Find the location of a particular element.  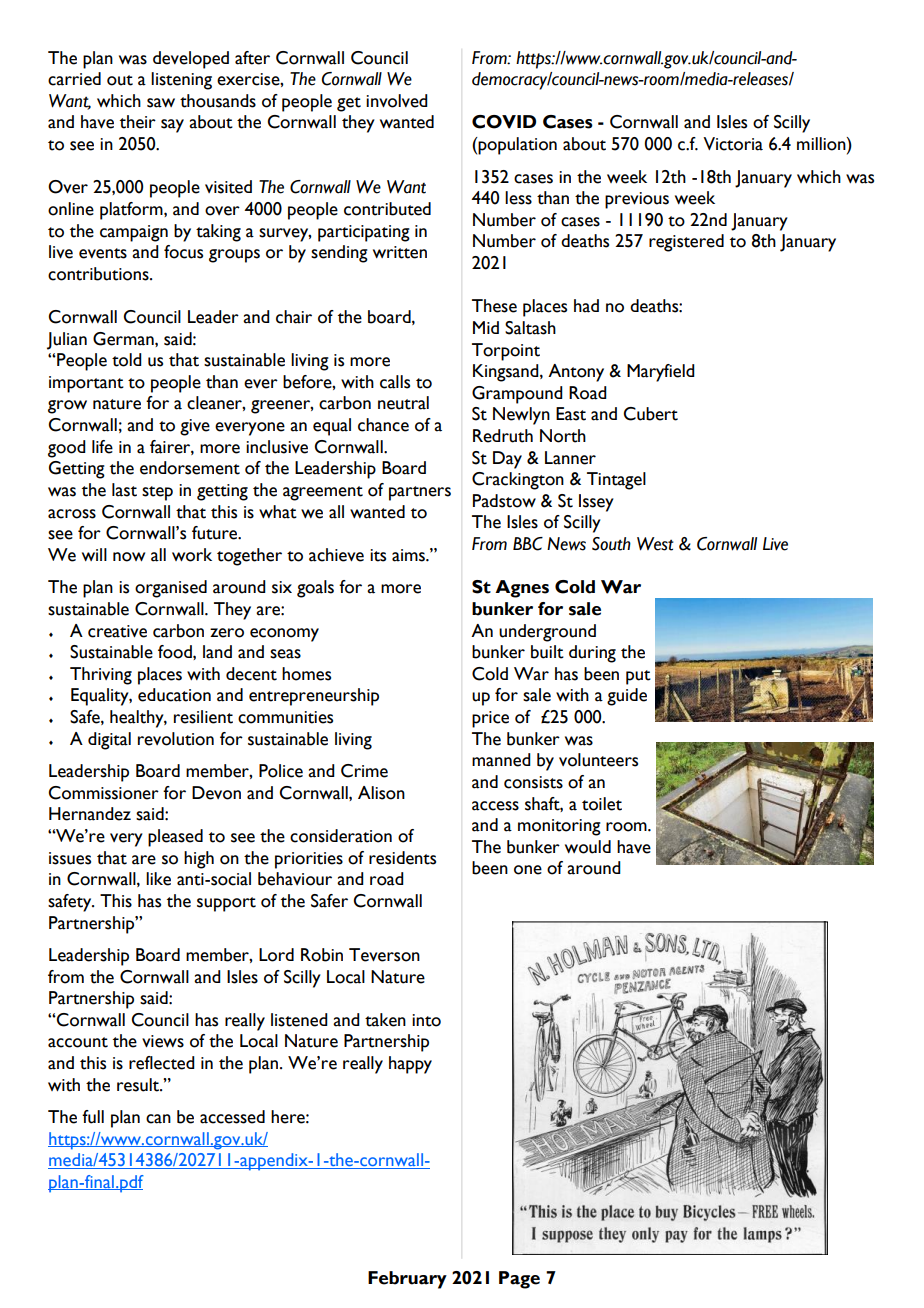

saw is located at coordinates (161, 103).
